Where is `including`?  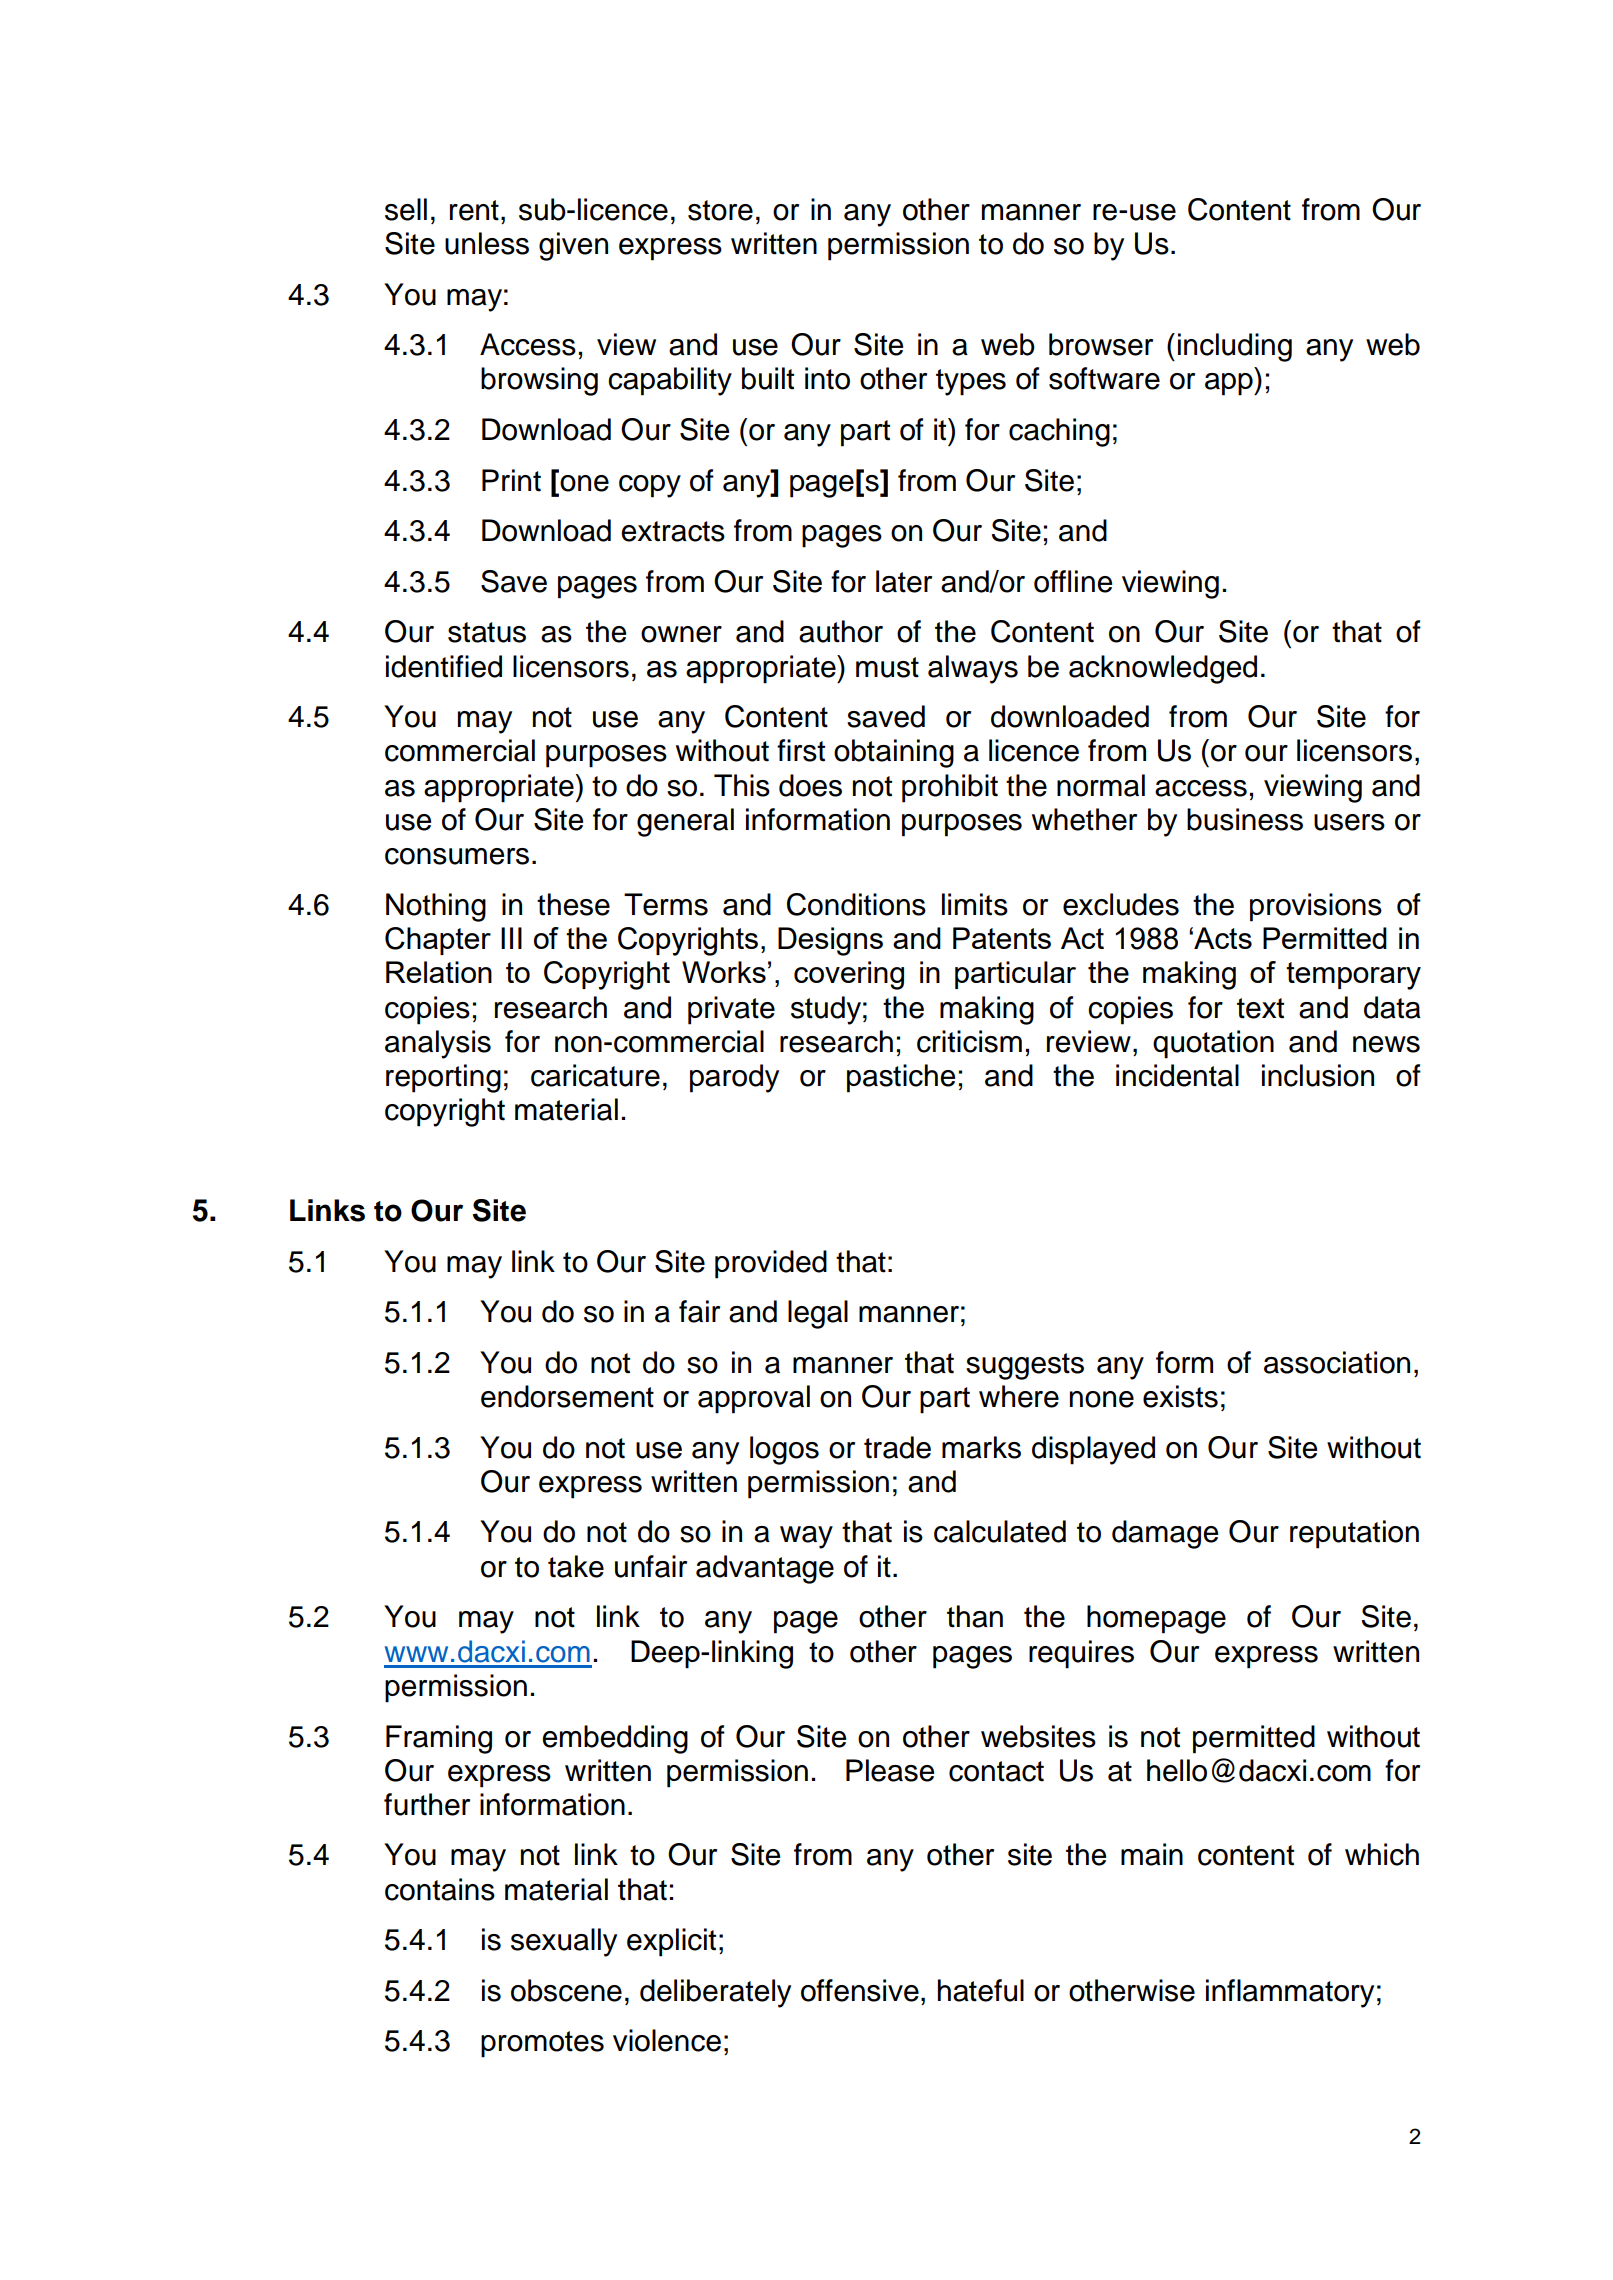
including is located at coordinates (1235, 347).
